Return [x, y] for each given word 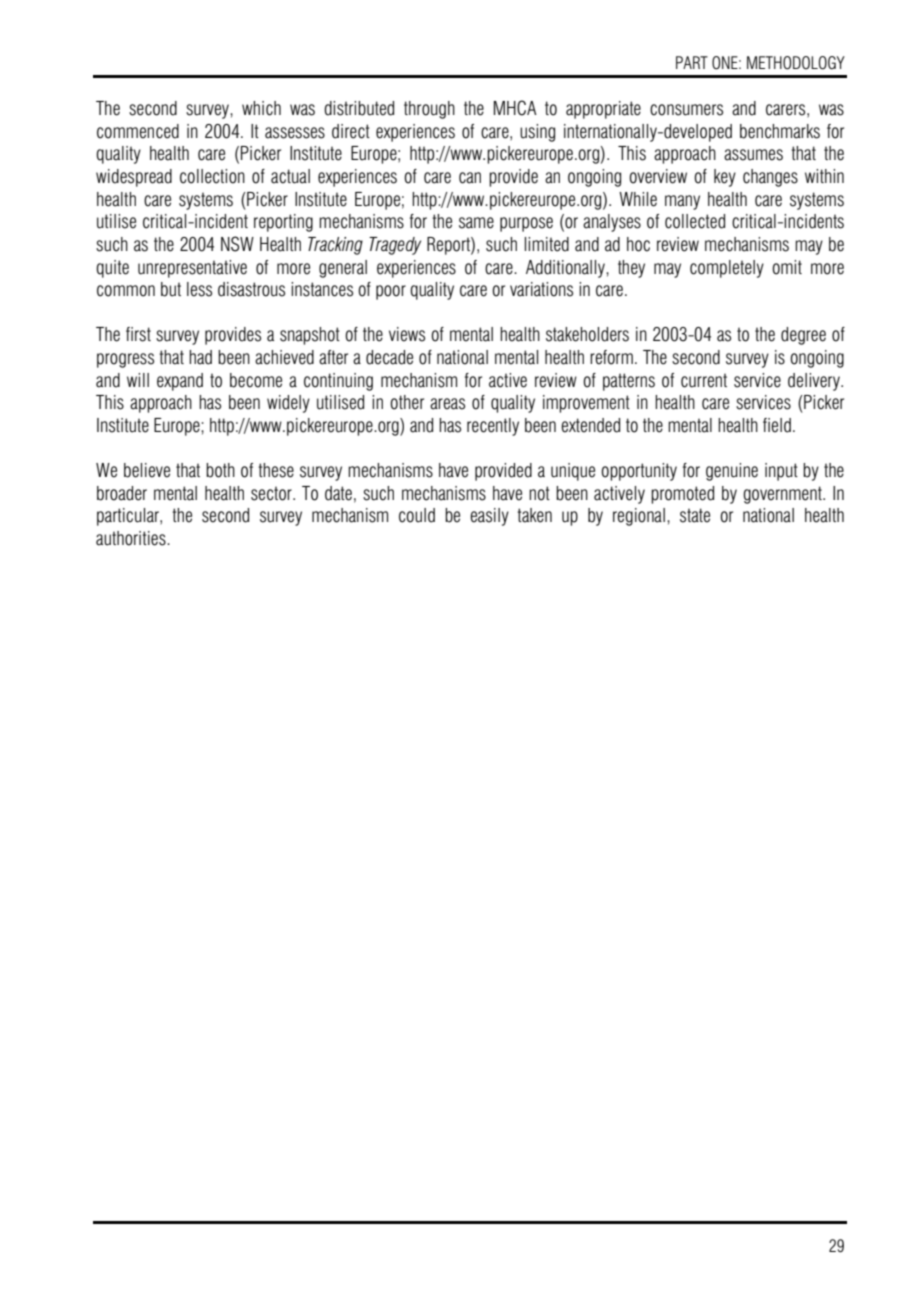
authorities [132, 538]
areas [447, 404]
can [470, 178]
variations [541, 289]
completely [727, 269]
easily [489, 517]
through [429, 110]
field [777, 425]
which [261, 108]
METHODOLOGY [796, 63]
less [199, 289]
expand [180, 382]
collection [212, 176]
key [725, 178]
